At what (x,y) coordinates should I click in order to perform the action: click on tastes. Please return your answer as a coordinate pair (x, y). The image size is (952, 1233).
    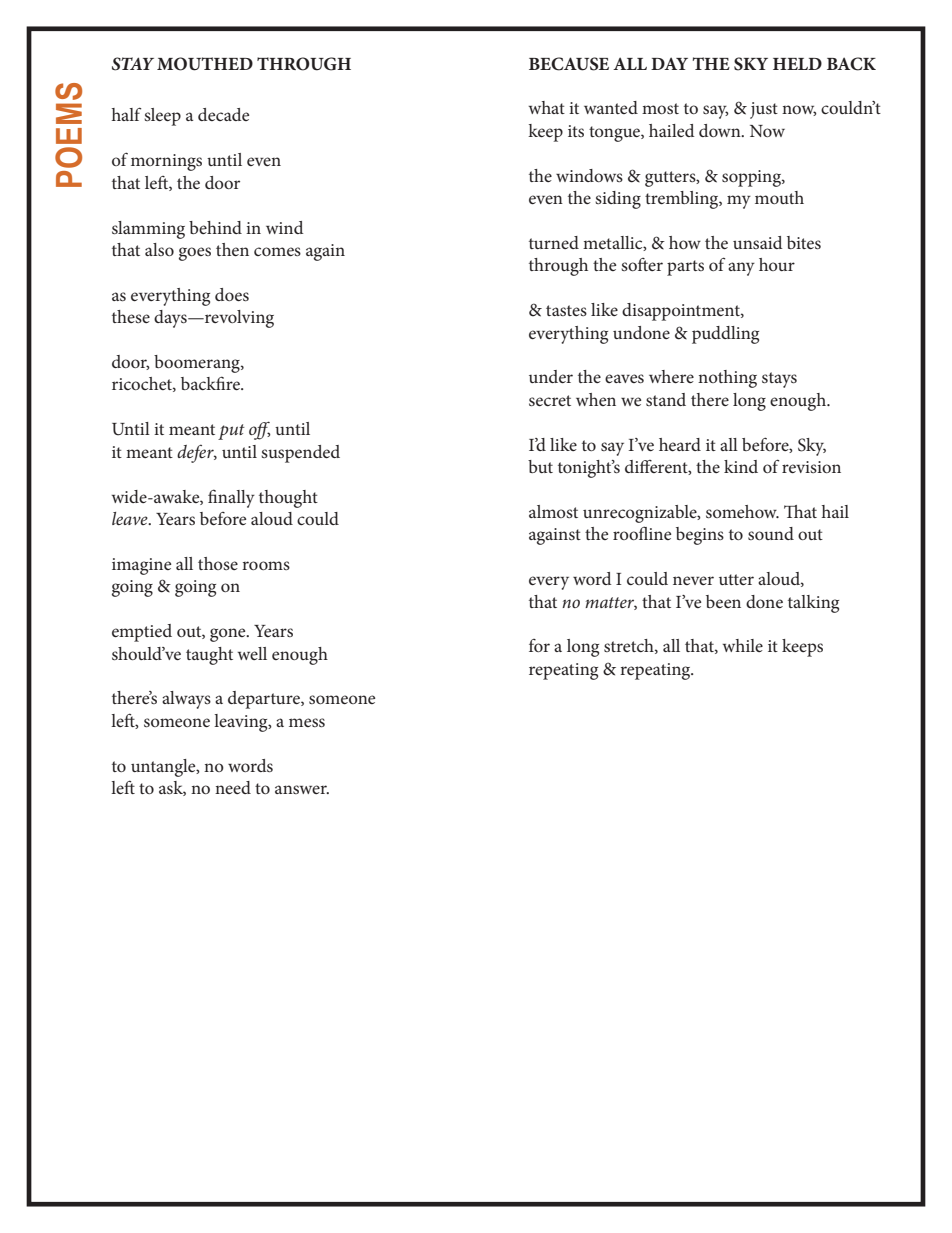
    Looking at the image, I should click on (566, 310).
